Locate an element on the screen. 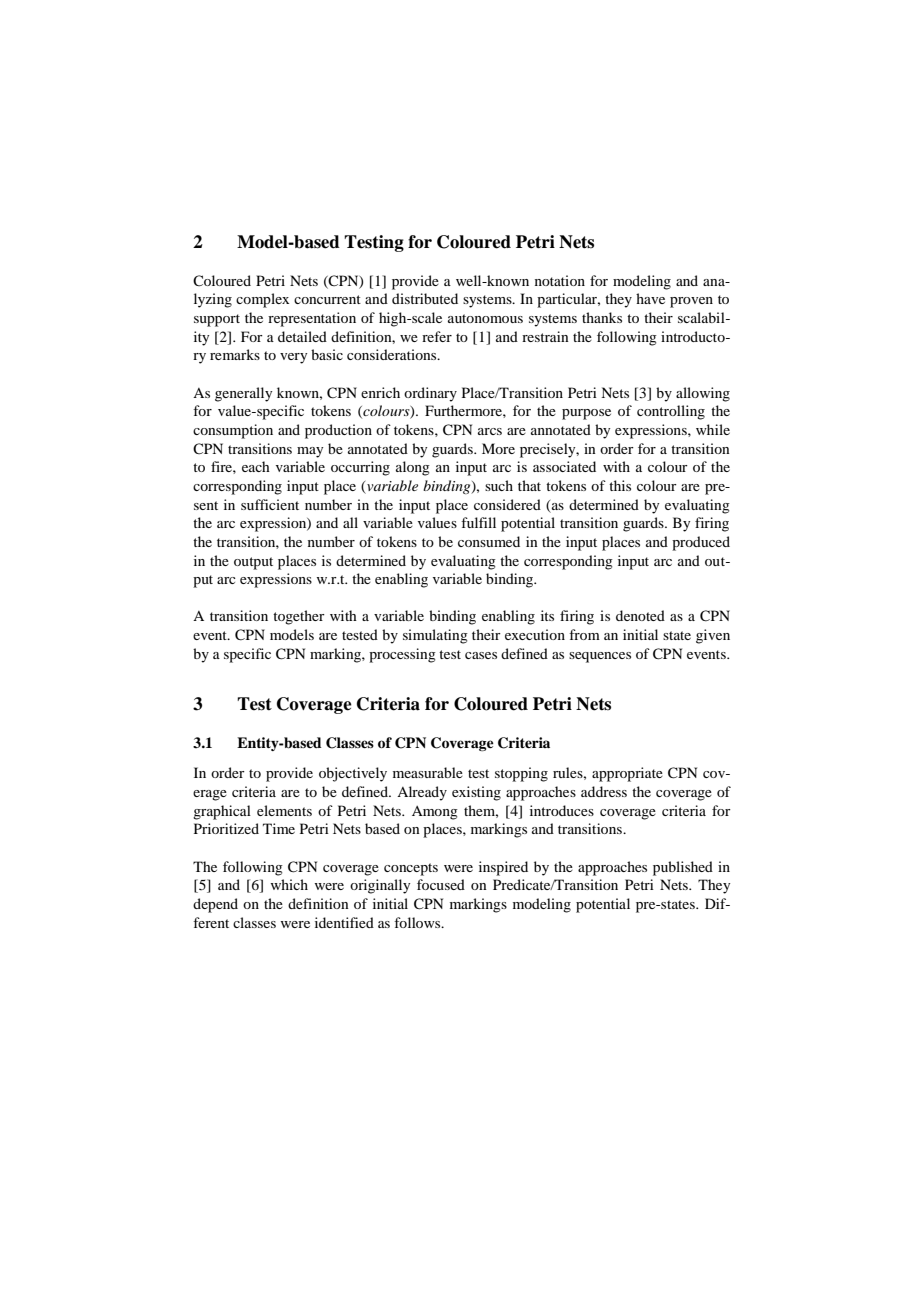 Image resolution: width=924 pixels, height=1308 pixels. published is located at coordinates (683, 868).
